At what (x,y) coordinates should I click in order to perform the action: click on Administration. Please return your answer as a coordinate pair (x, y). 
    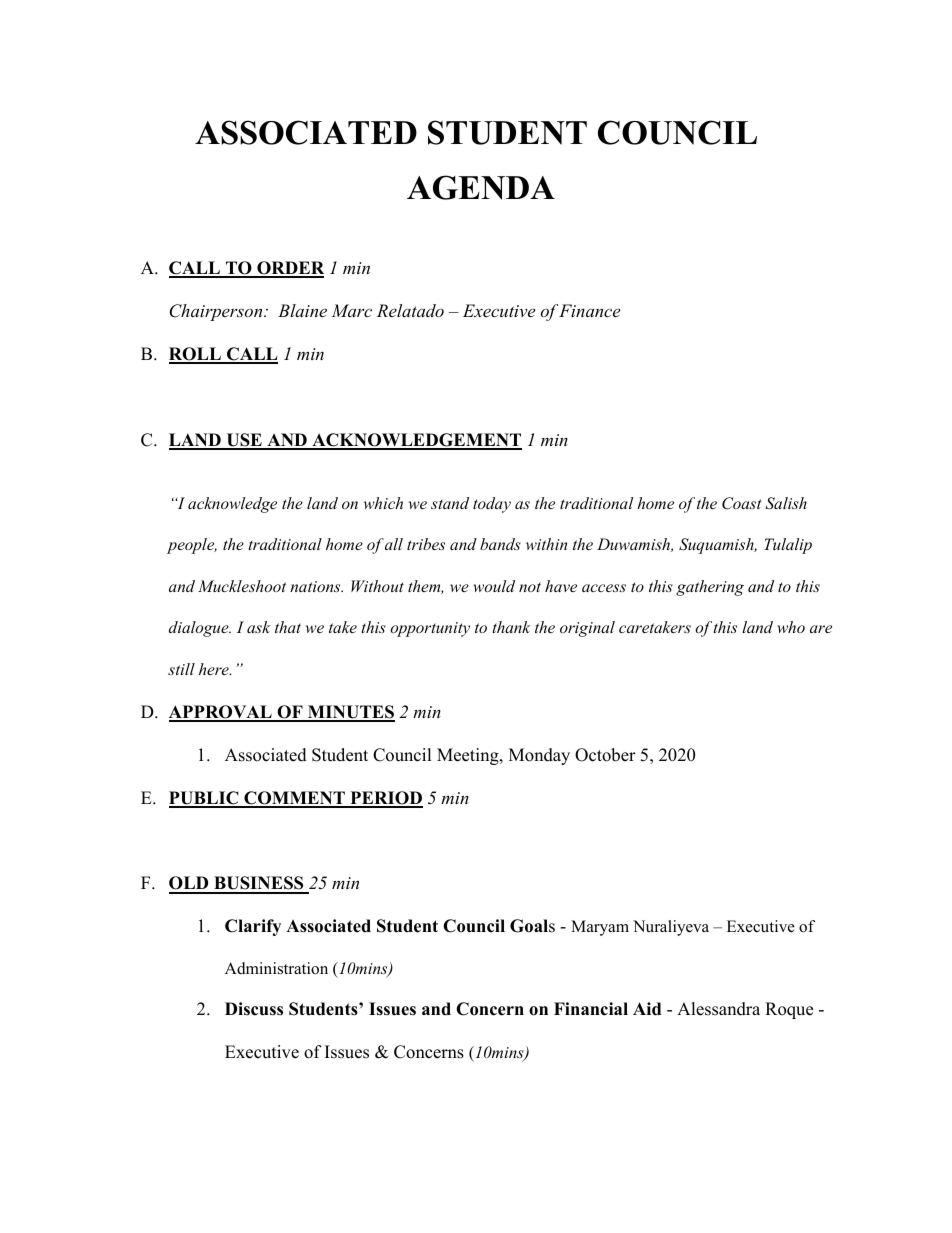
    Looking at the image, I should click on (276, 968).
